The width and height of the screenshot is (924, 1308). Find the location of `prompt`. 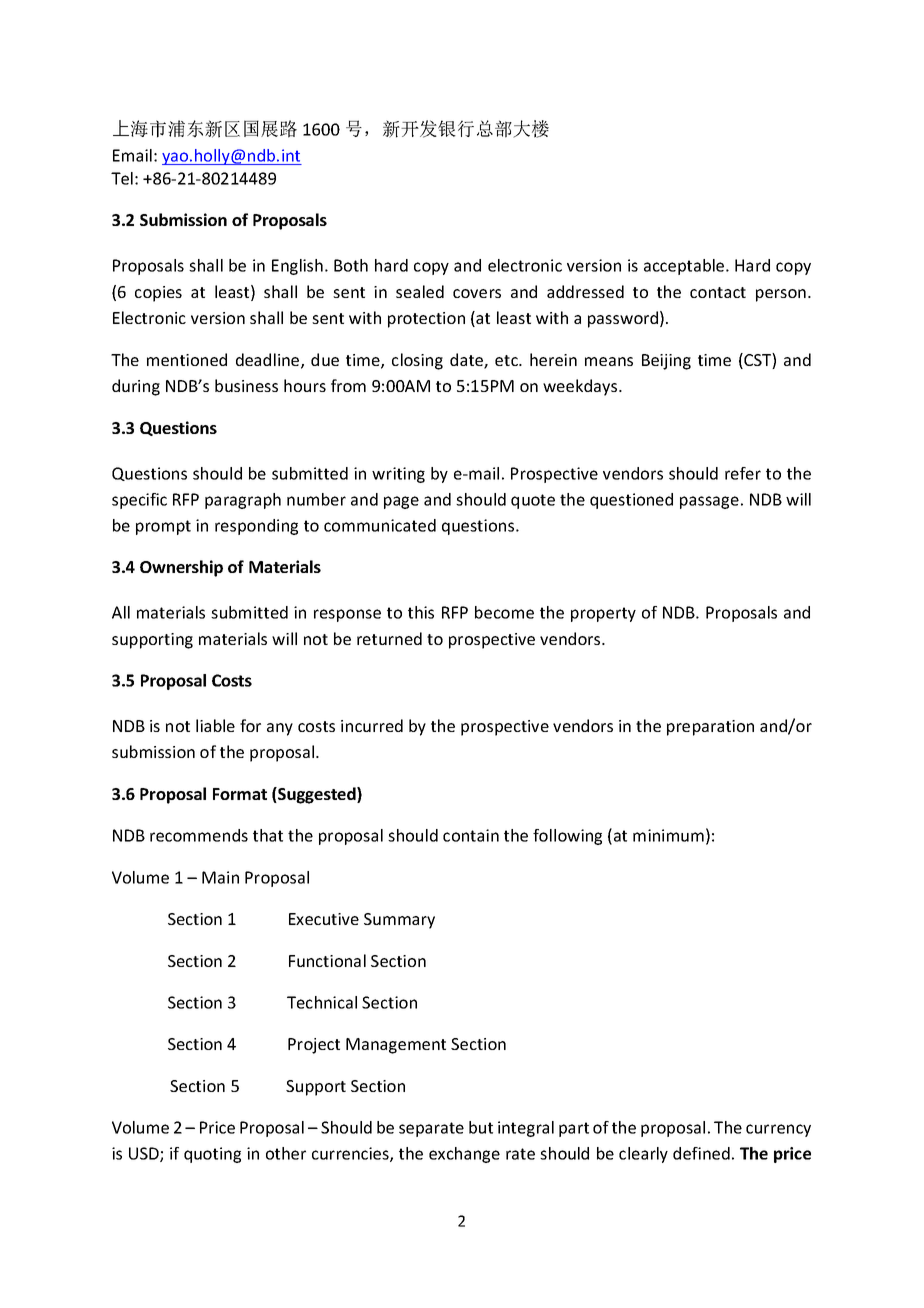

prompt is located at coordinates (163, 527).
